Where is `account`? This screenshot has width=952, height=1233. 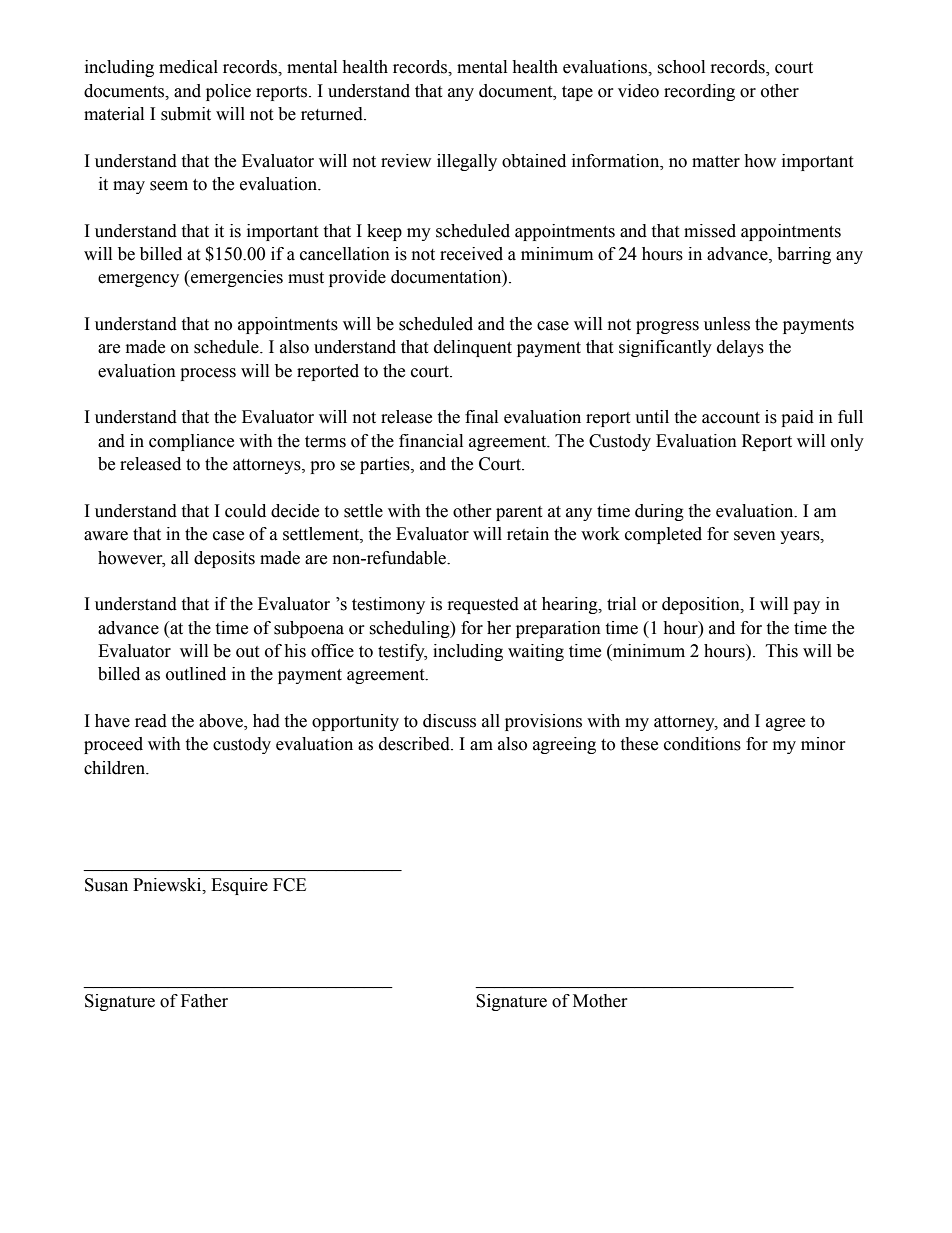
account is located at coordinates (731, 418).
